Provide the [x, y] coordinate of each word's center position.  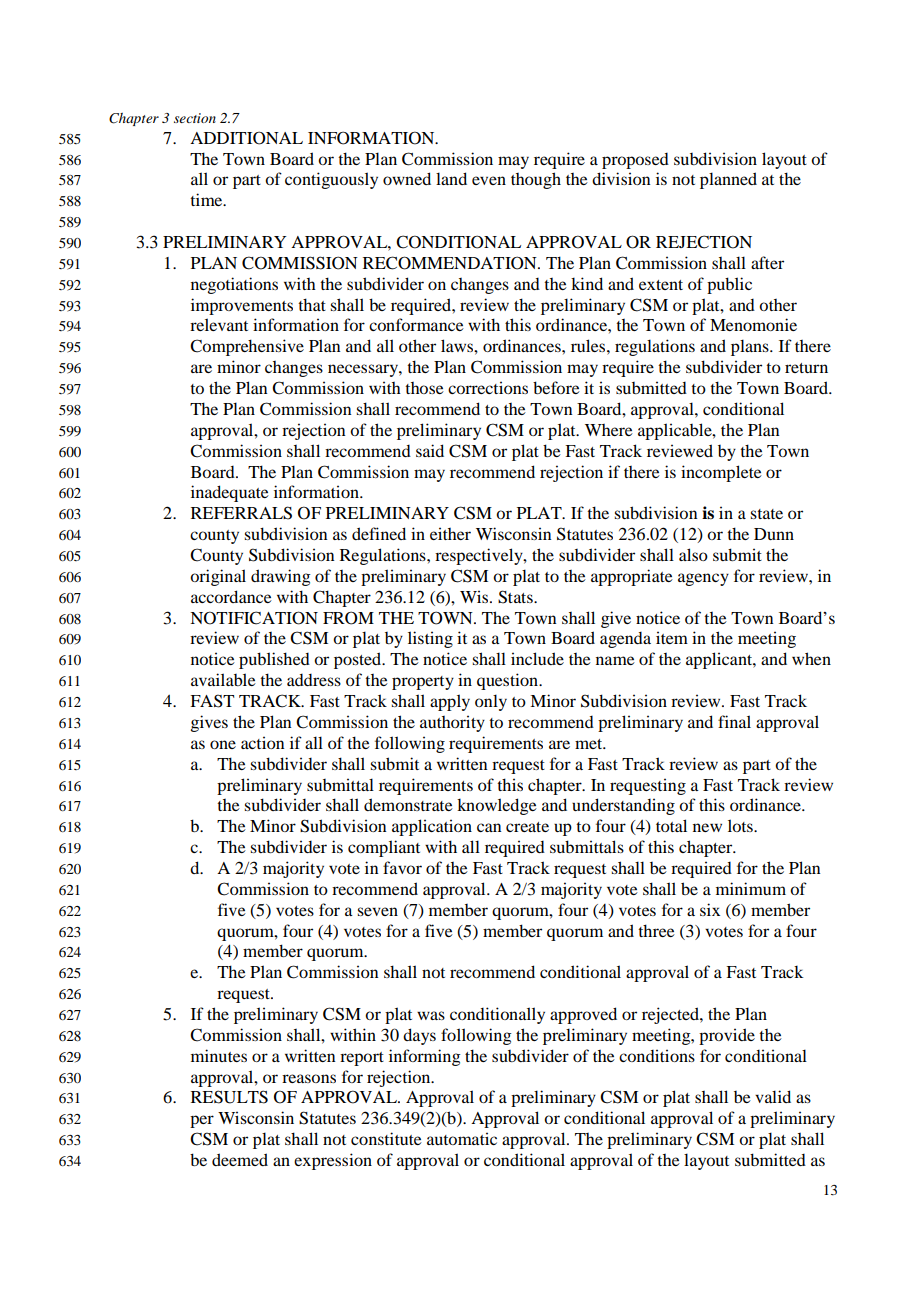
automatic [462, 1138]
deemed [240, 1159]
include [537, 658]
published [274, 660]
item [672, 637]
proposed [635, 161]
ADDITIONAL [246, 138]
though [536, 180]
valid [773, 1096]
